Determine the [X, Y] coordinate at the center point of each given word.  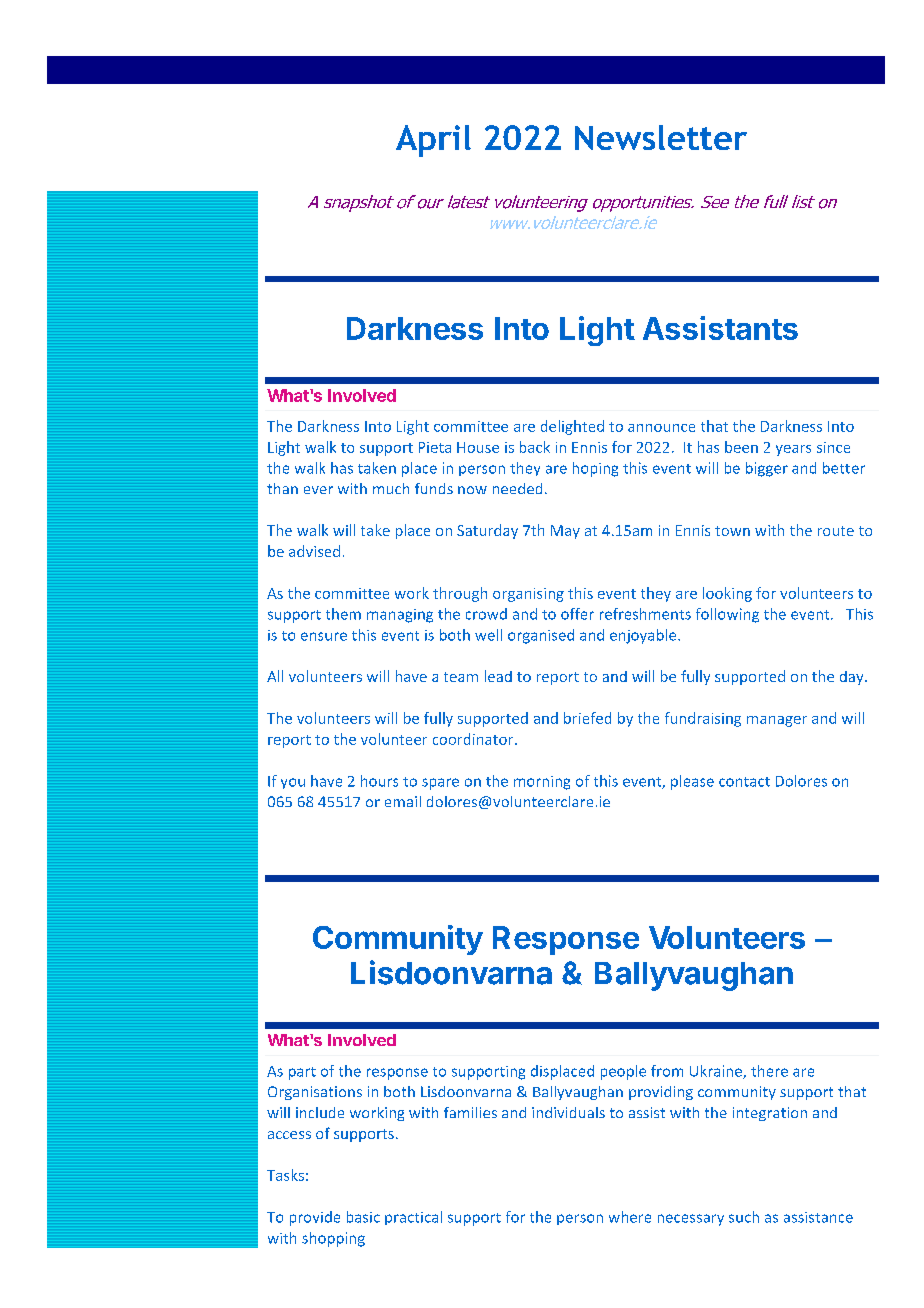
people [623, 1072]
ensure [324, 636]
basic [363, 1217]
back [535, 447]
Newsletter [661, 137]
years [793, 450]
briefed [587, 718]
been [741, 447]
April [433, 141]
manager [777, 721]
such [744, 1217]
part [302, 1073]
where [630, 1217]
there [769, 1071]
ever [318, 490]
